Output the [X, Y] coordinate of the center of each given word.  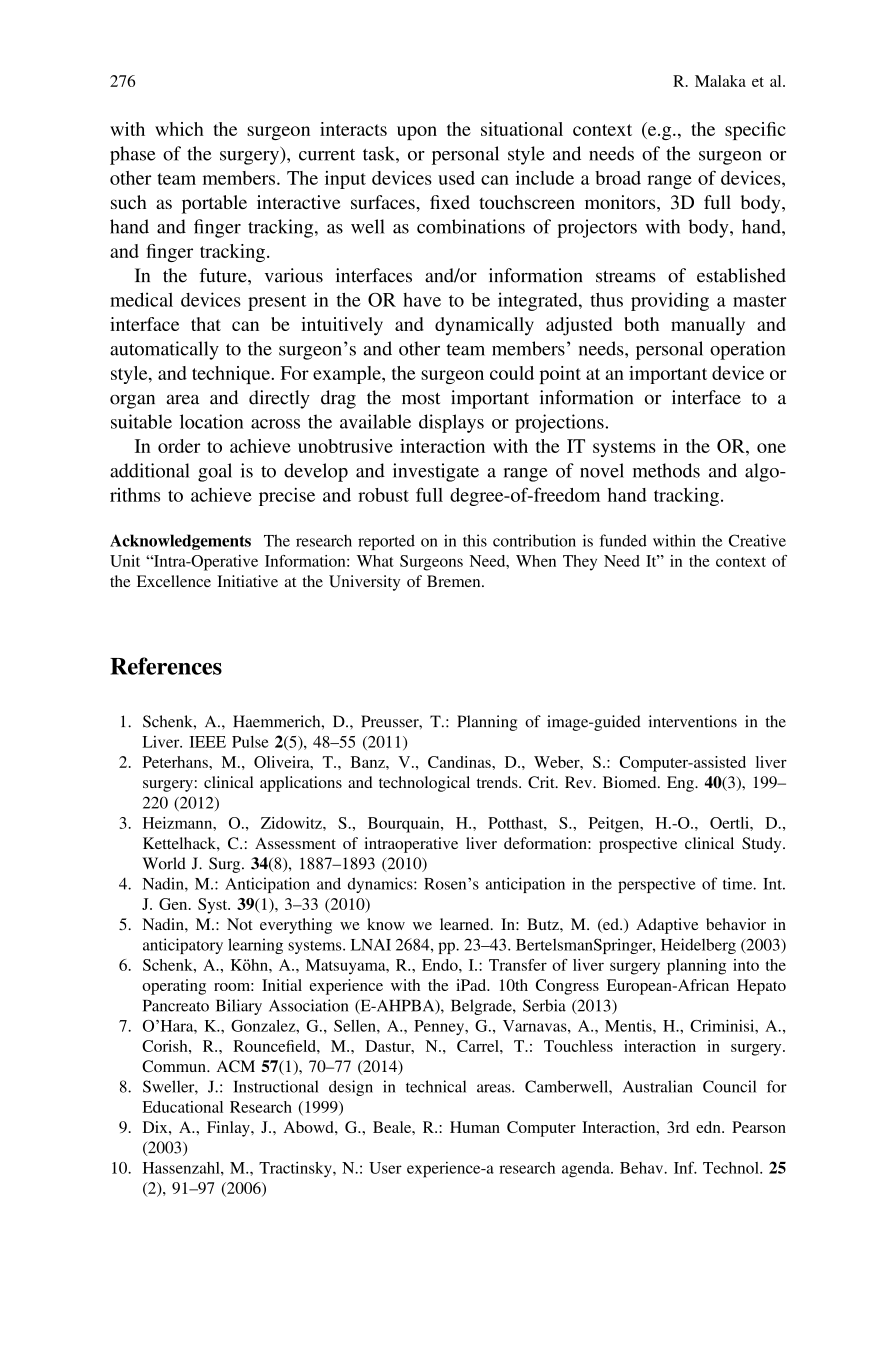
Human [475, 1127]
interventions [693, 721]
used [456, 178]
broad [618, 178]
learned [466, 924]
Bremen [455, 581]
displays [451, 423]
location [211, 421]
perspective [656, 885]
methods [666, 470]
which [179, 129]
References [166, 666]
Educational [182, 1107]
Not [240, 924]
